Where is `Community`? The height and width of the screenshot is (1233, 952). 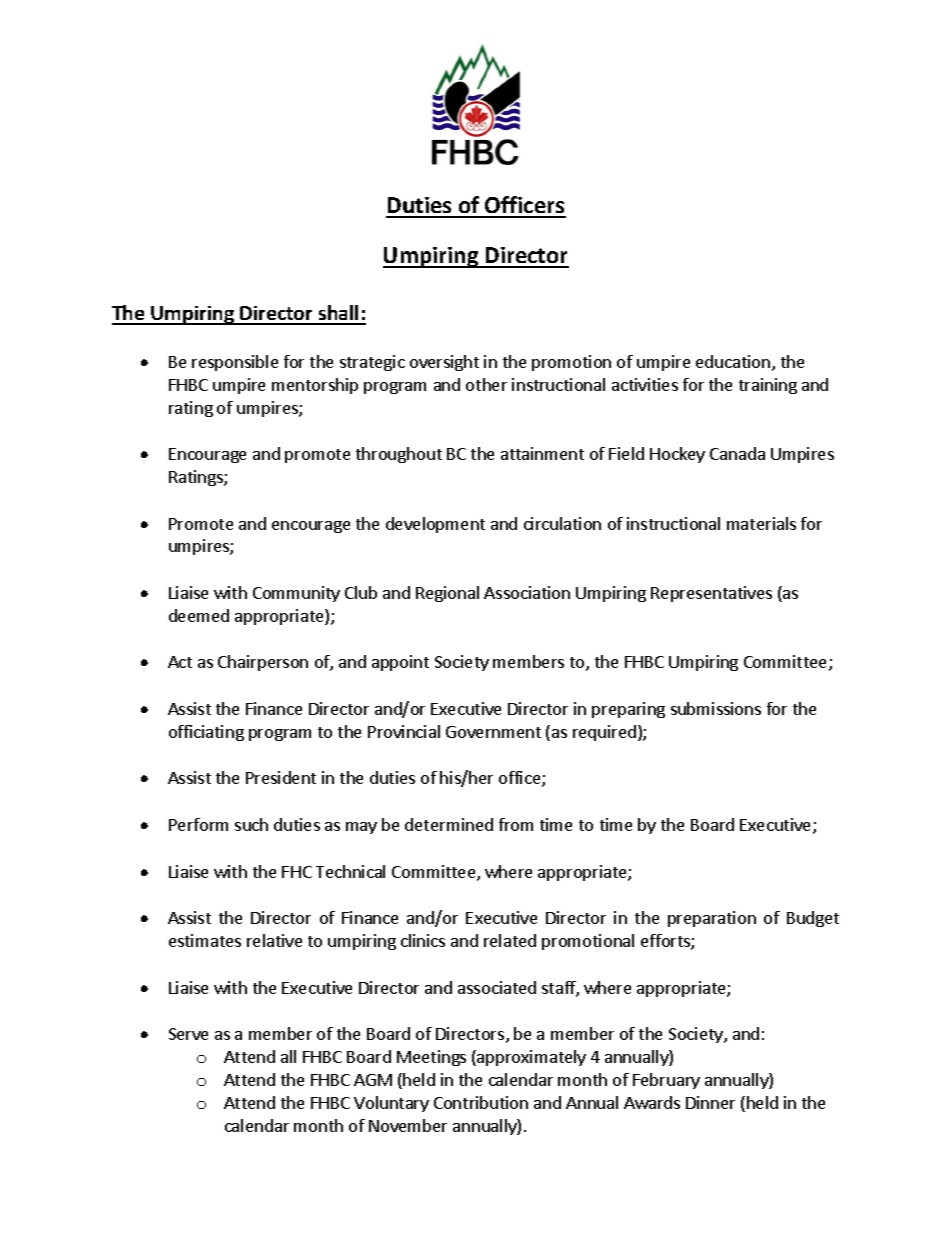
Community is located at coordinates (296, 594).
